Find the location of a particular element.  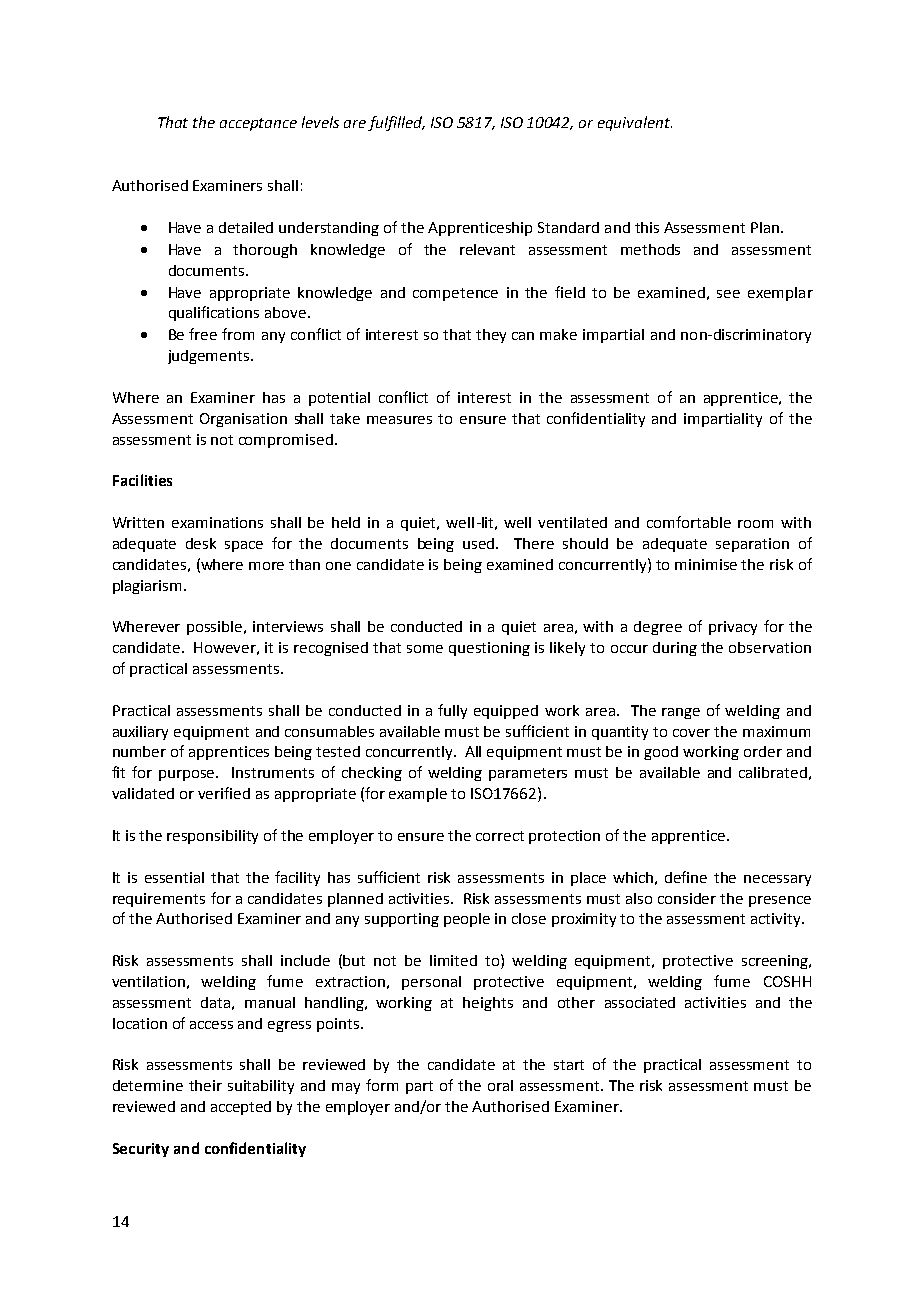

people is located at coordinates (467, 920).
